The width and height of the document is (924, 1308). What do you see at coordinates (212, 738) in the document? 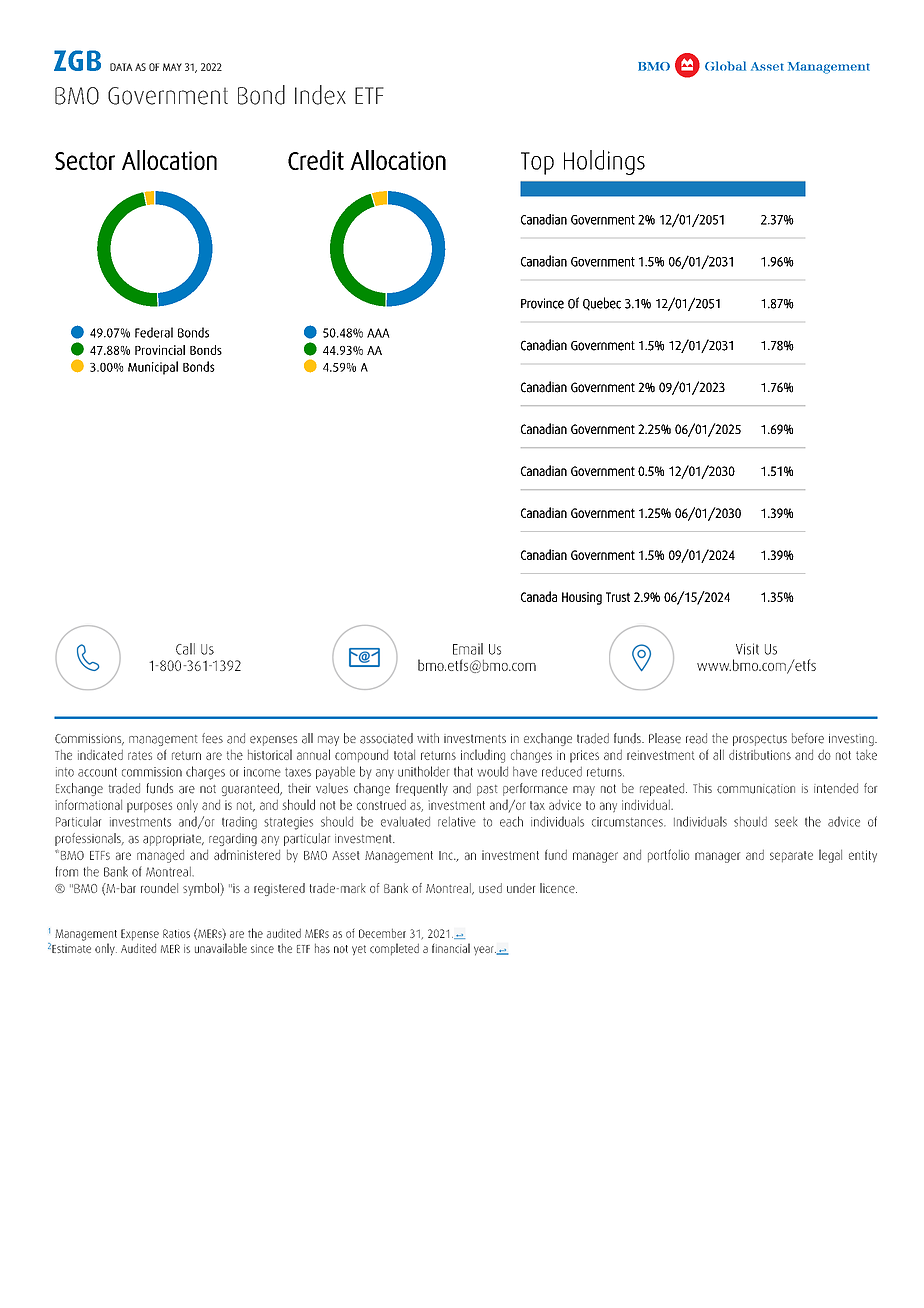
I see `fees` at bounding box center [212, 738].
